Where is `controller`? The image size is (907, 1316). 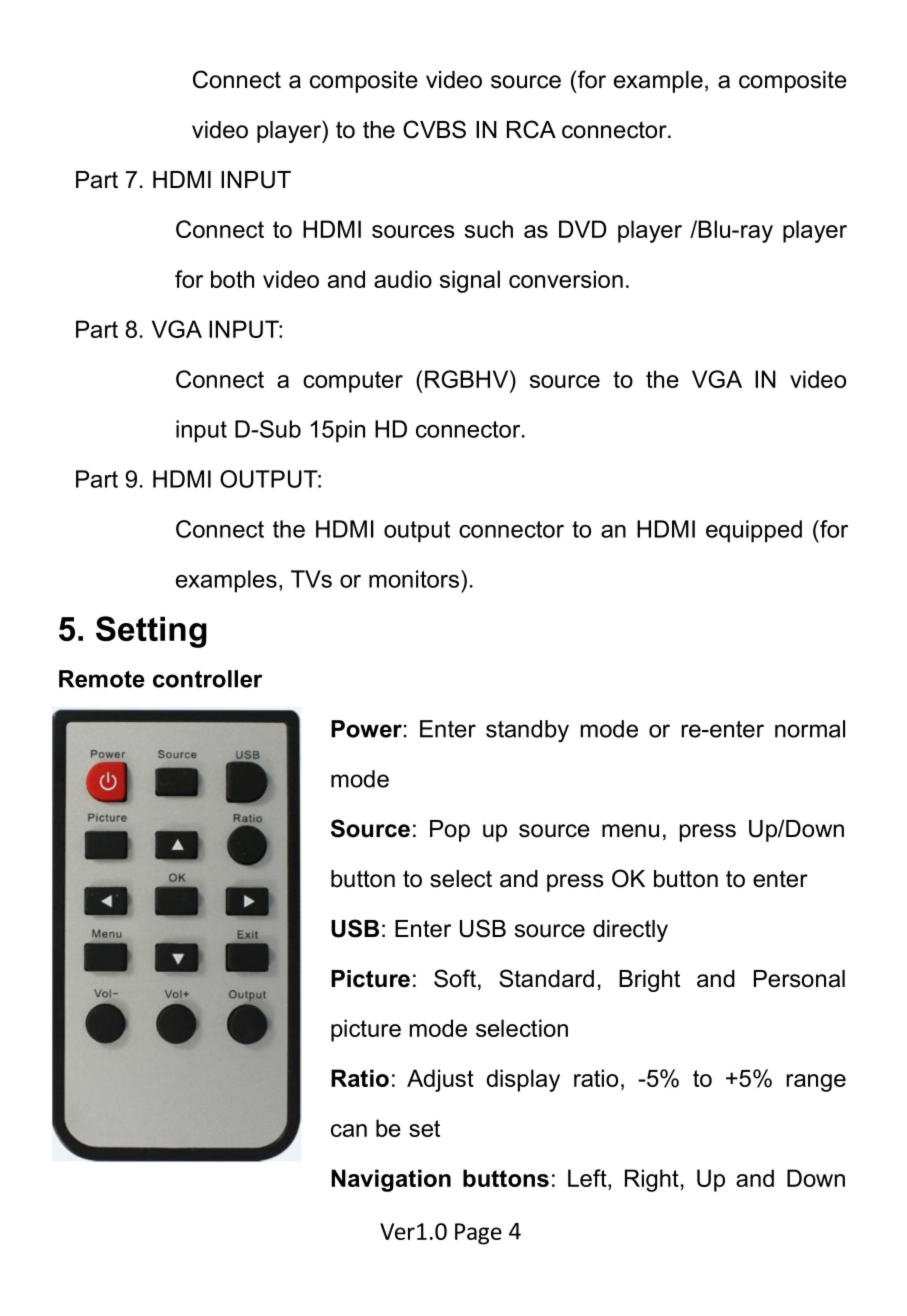
controller is located at coordinates (207, 679).
